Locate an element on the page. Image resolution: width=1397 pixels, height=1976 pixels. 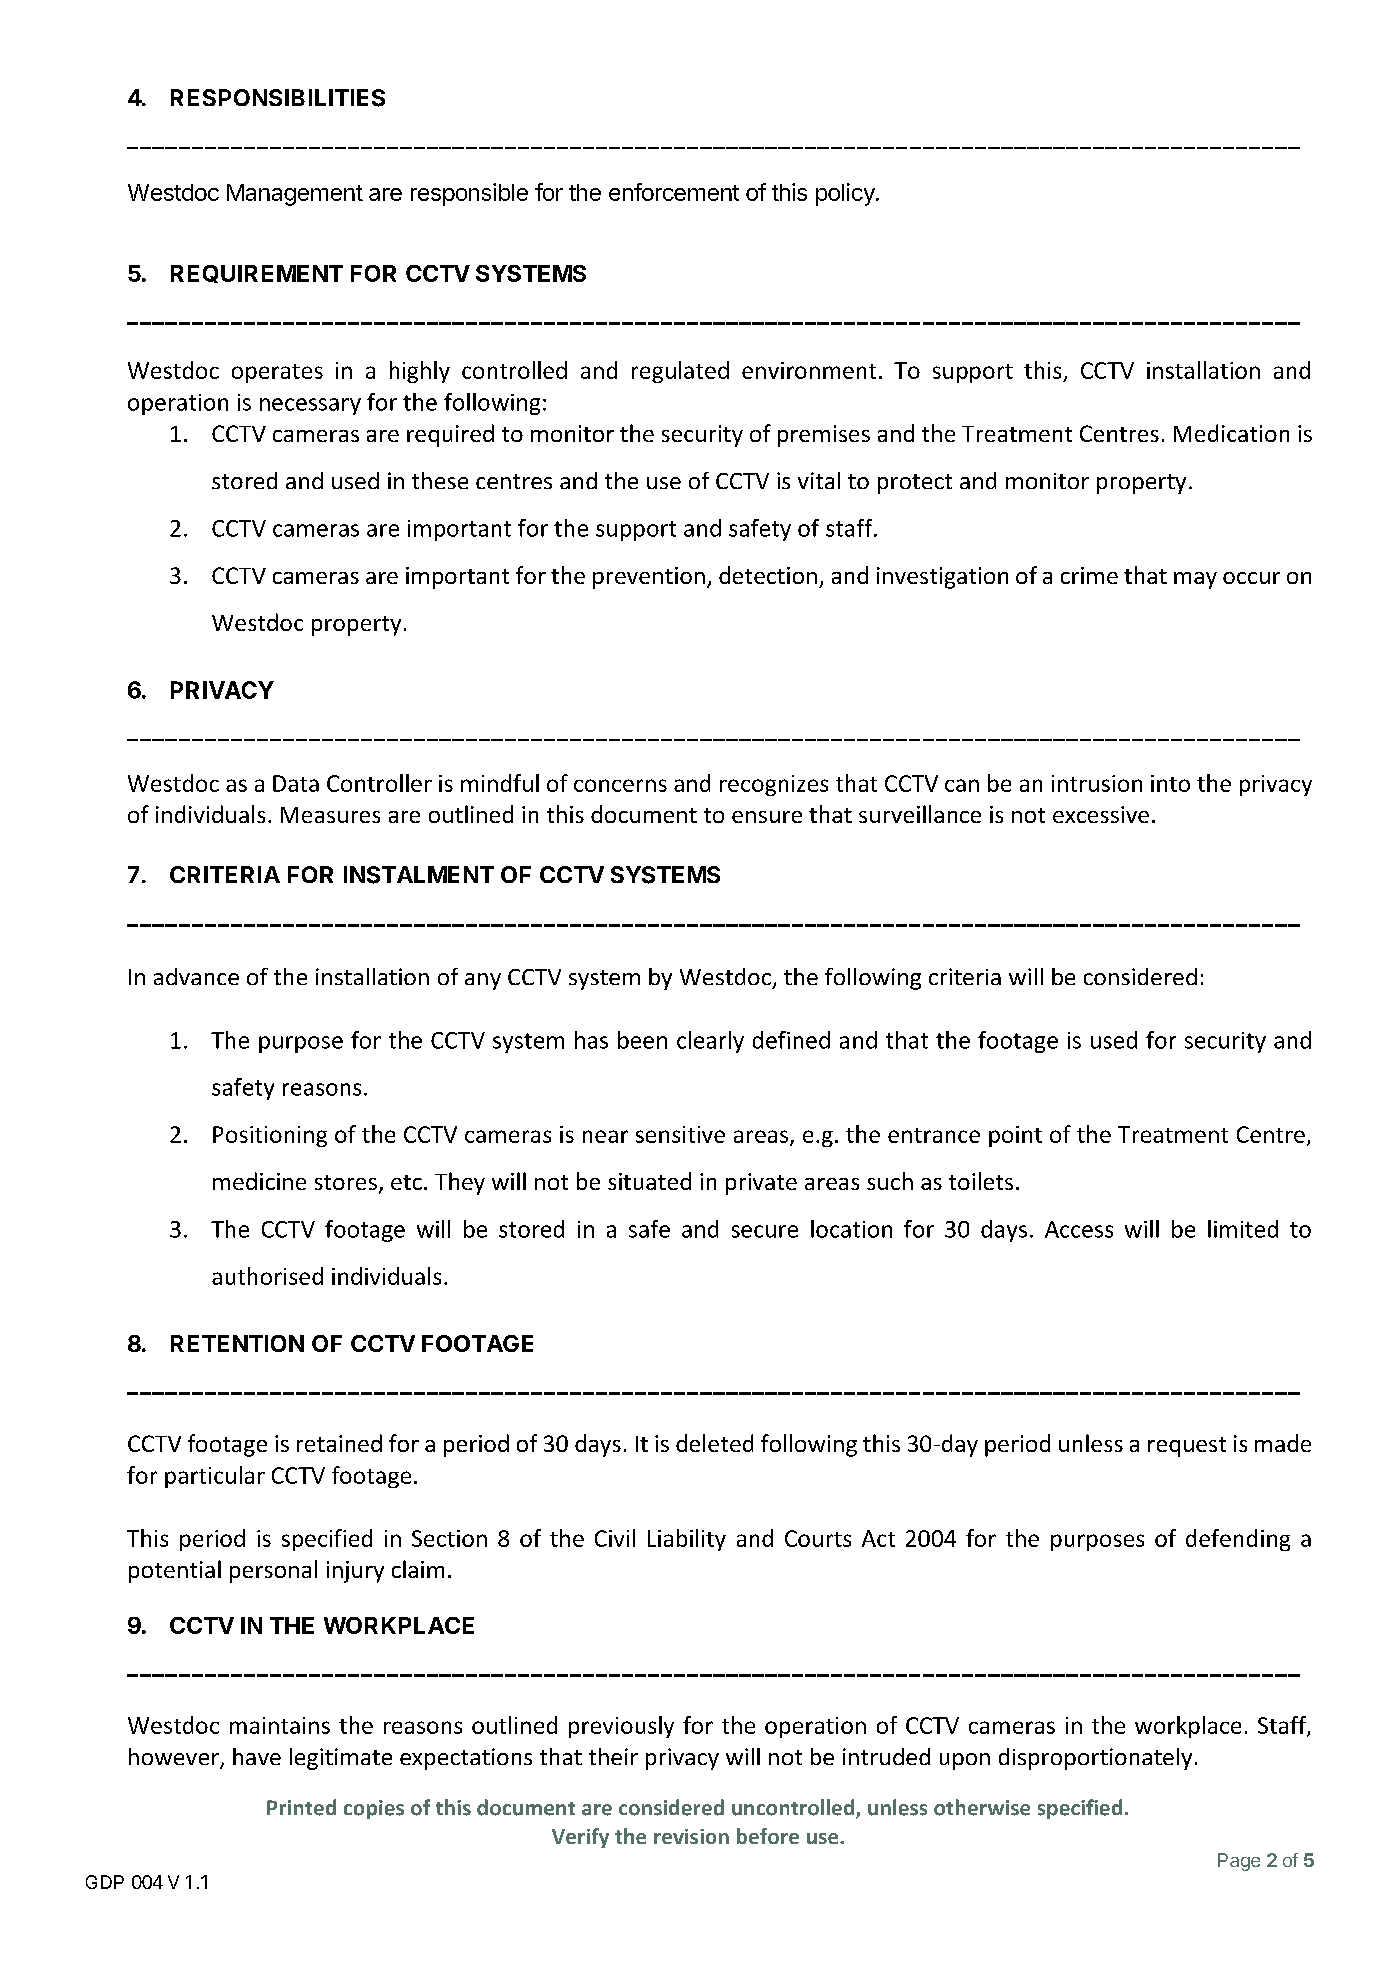
Access is located at coordinates (1079, 1229).
